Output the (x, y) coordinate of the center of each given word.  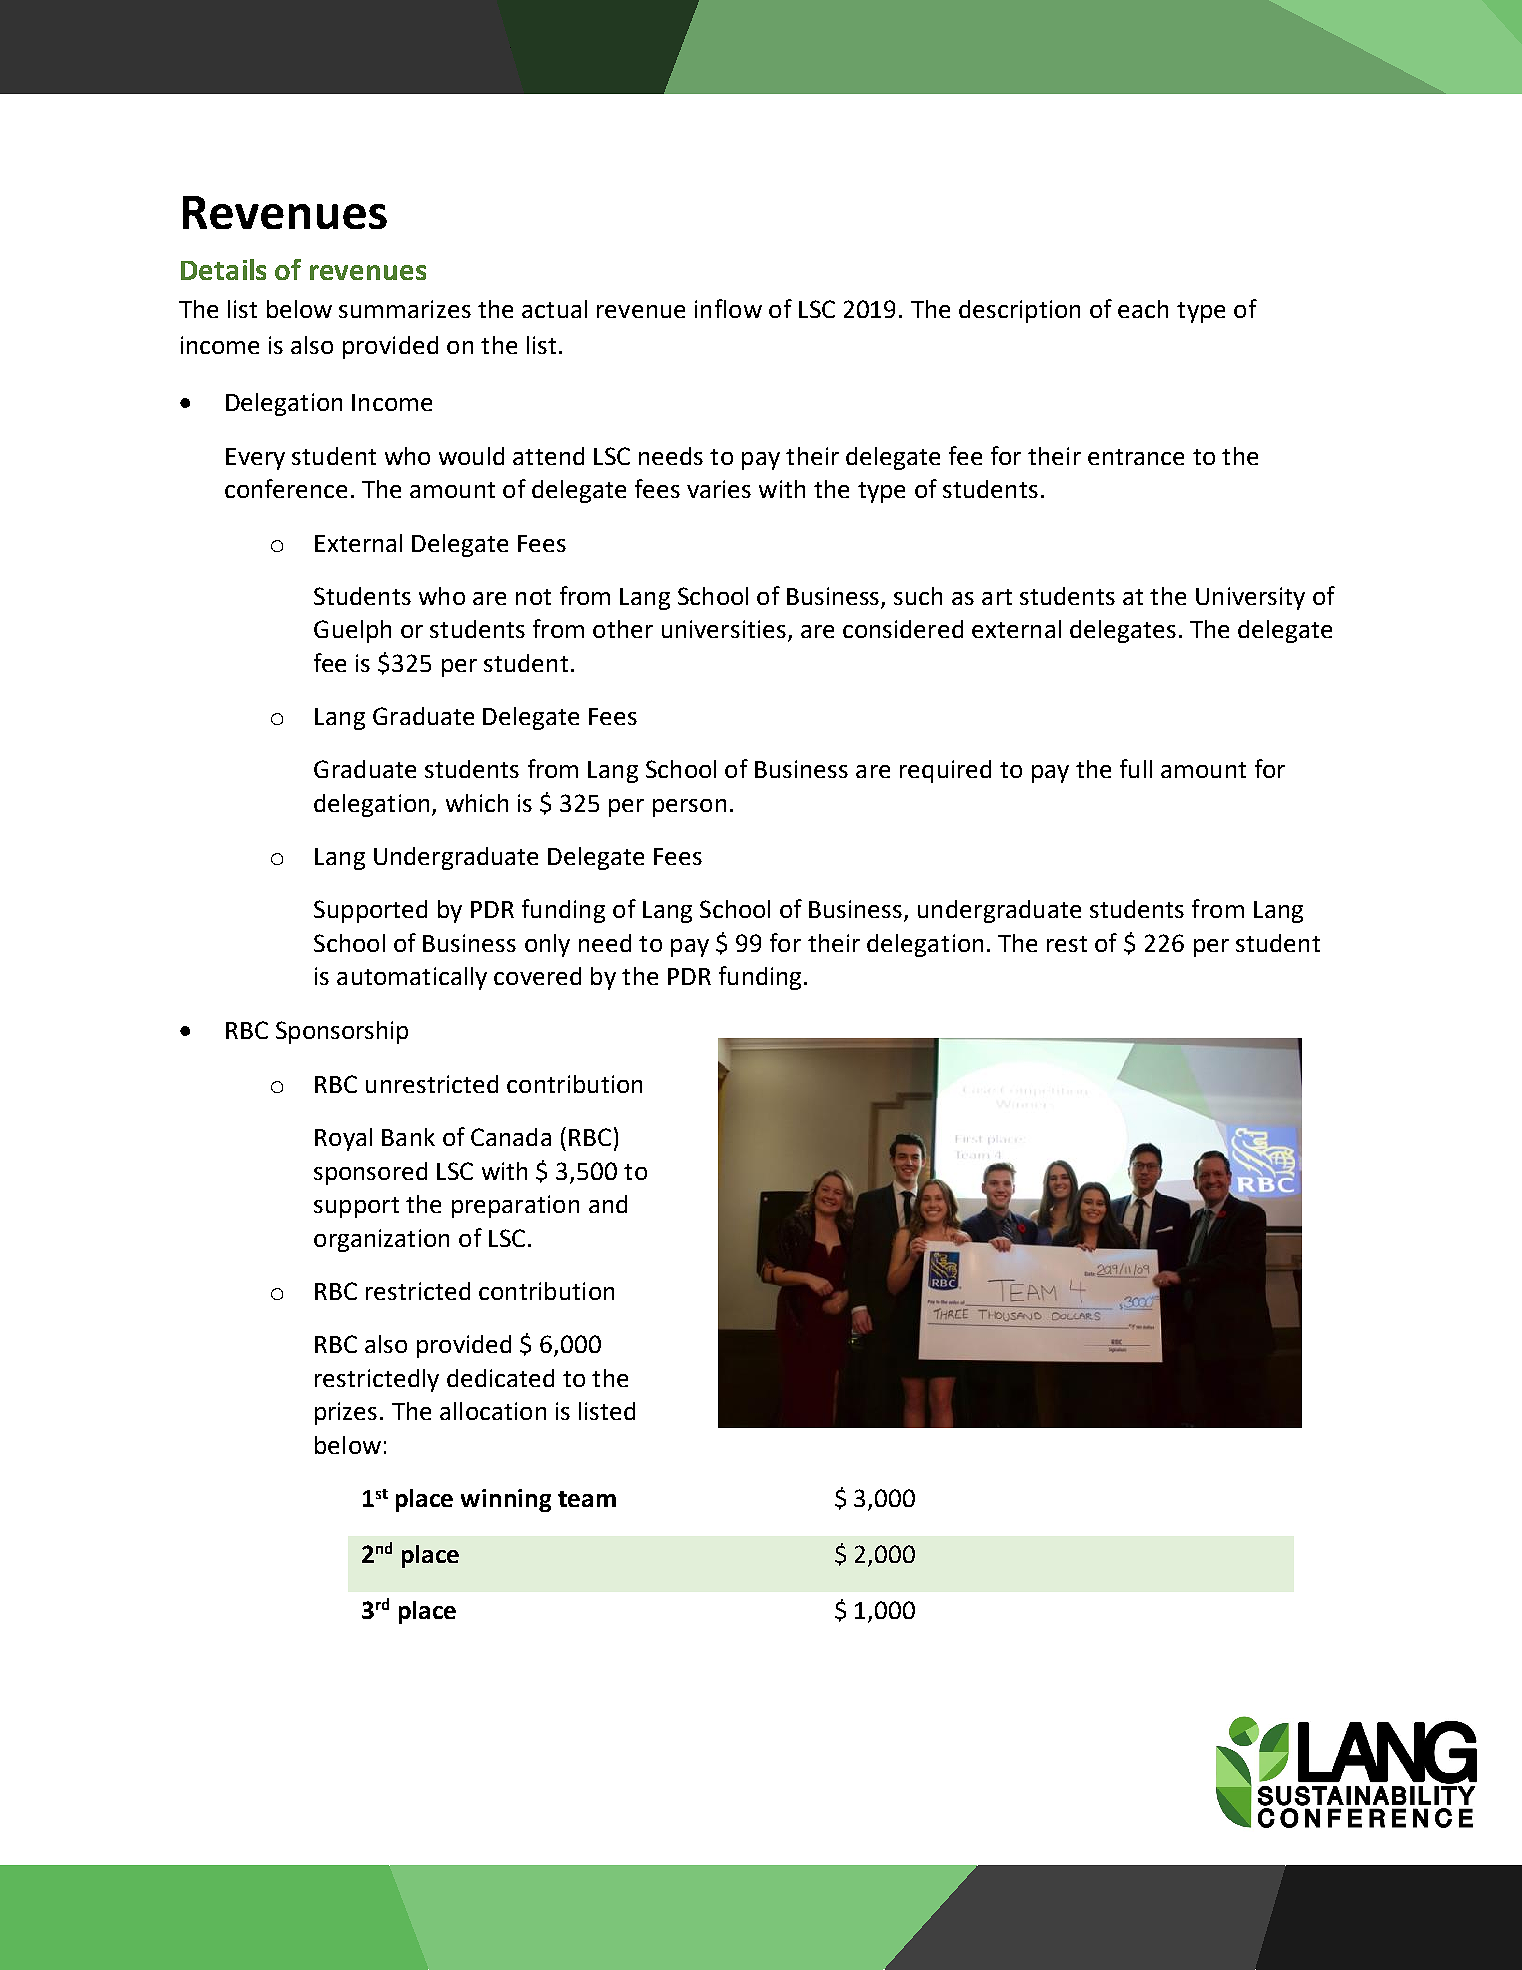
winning (506, 1500)
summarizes (405, 309)
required (945, 771)
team (587, 1499)
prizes (346, 1413)
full (1136, 768)
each (1143, 309)
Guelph (352, 631)
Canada (511, 1137)
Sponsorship (342, 1032)
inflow (728, 308)
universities (725, 630)
